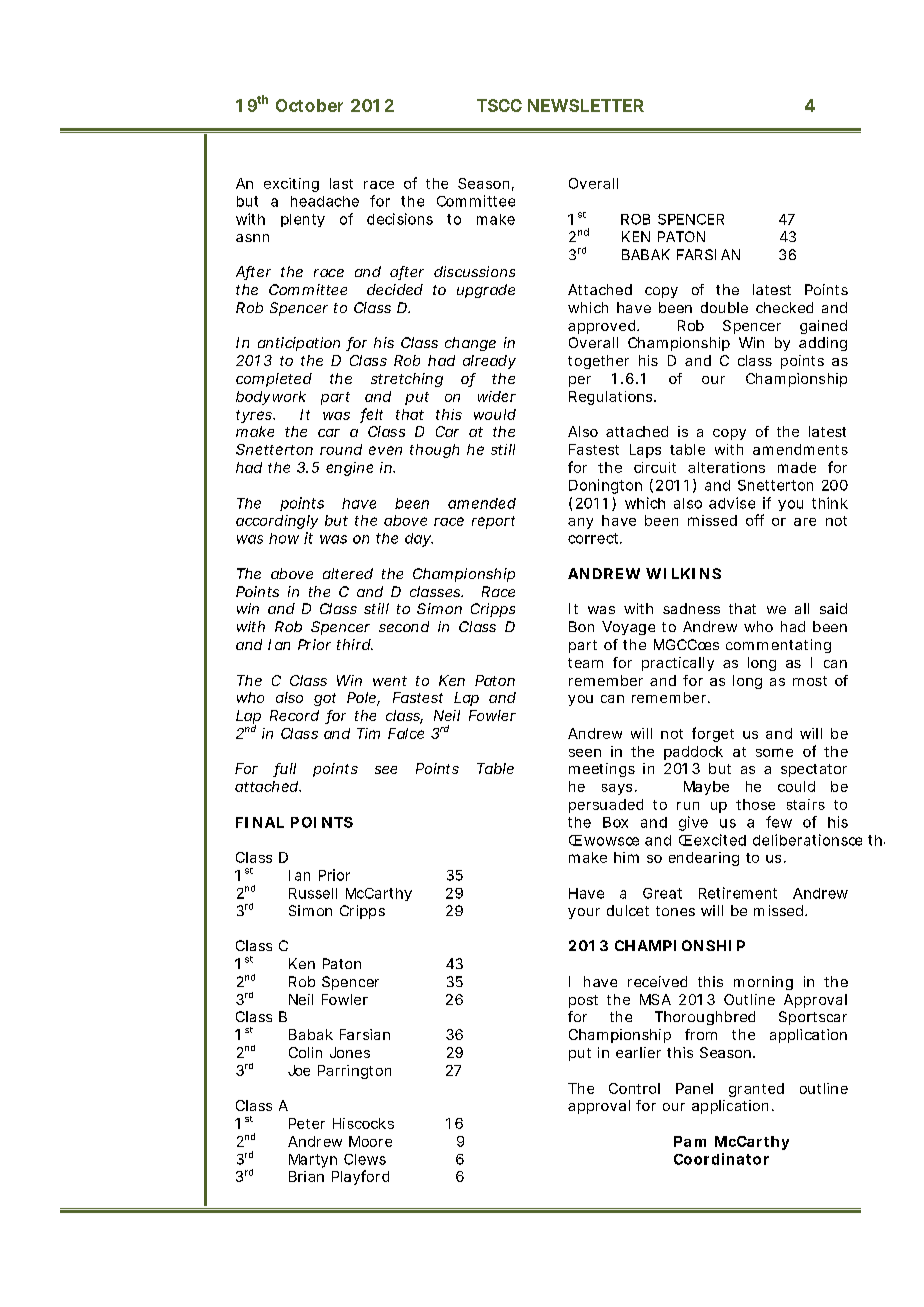  What do you see at coordinates (309, 105) in the page?
I see `October` at bounding box center [309, 105].
